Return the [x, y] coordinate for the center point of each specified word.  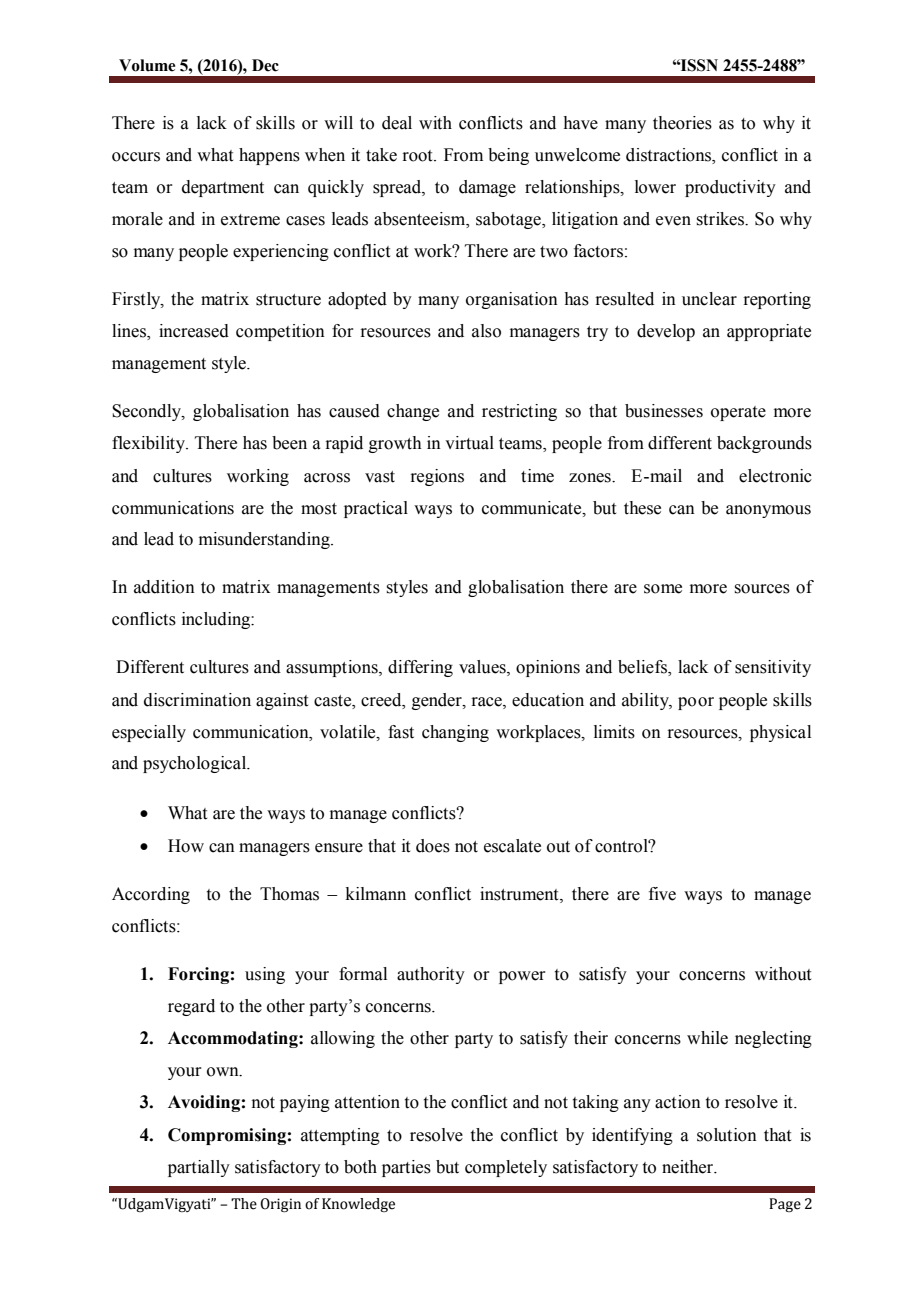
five [662, 894]
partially [199, 1168]
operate [738, 413]
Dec [265, 65]
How [186, 846]
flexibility [149, 444]
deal [397, 123]
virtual [469, 443]
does [433, 846]
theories [682, 123]
